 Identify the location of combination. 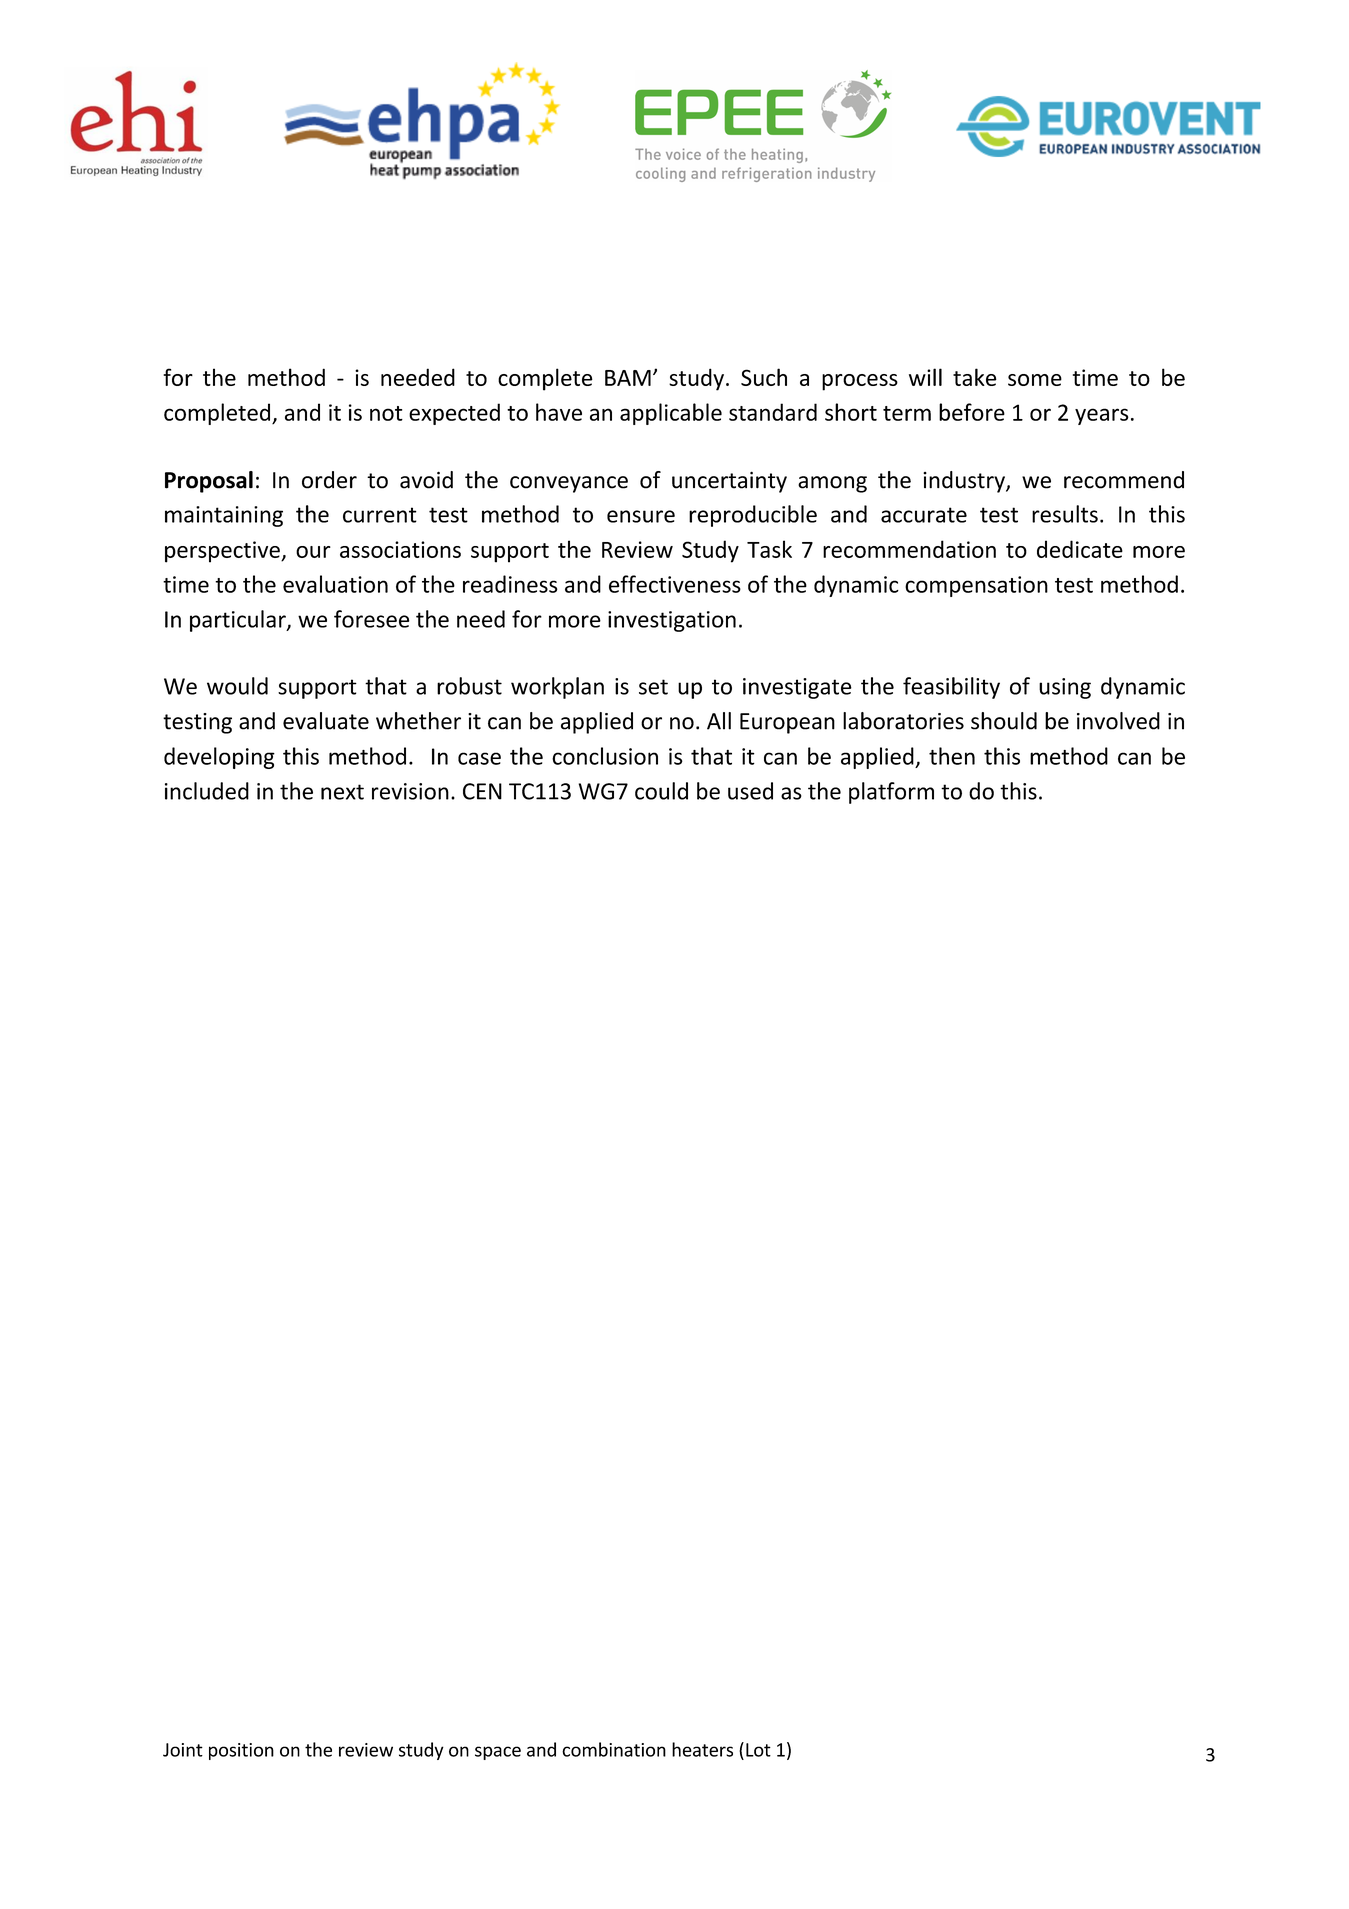
(614, 1749).
